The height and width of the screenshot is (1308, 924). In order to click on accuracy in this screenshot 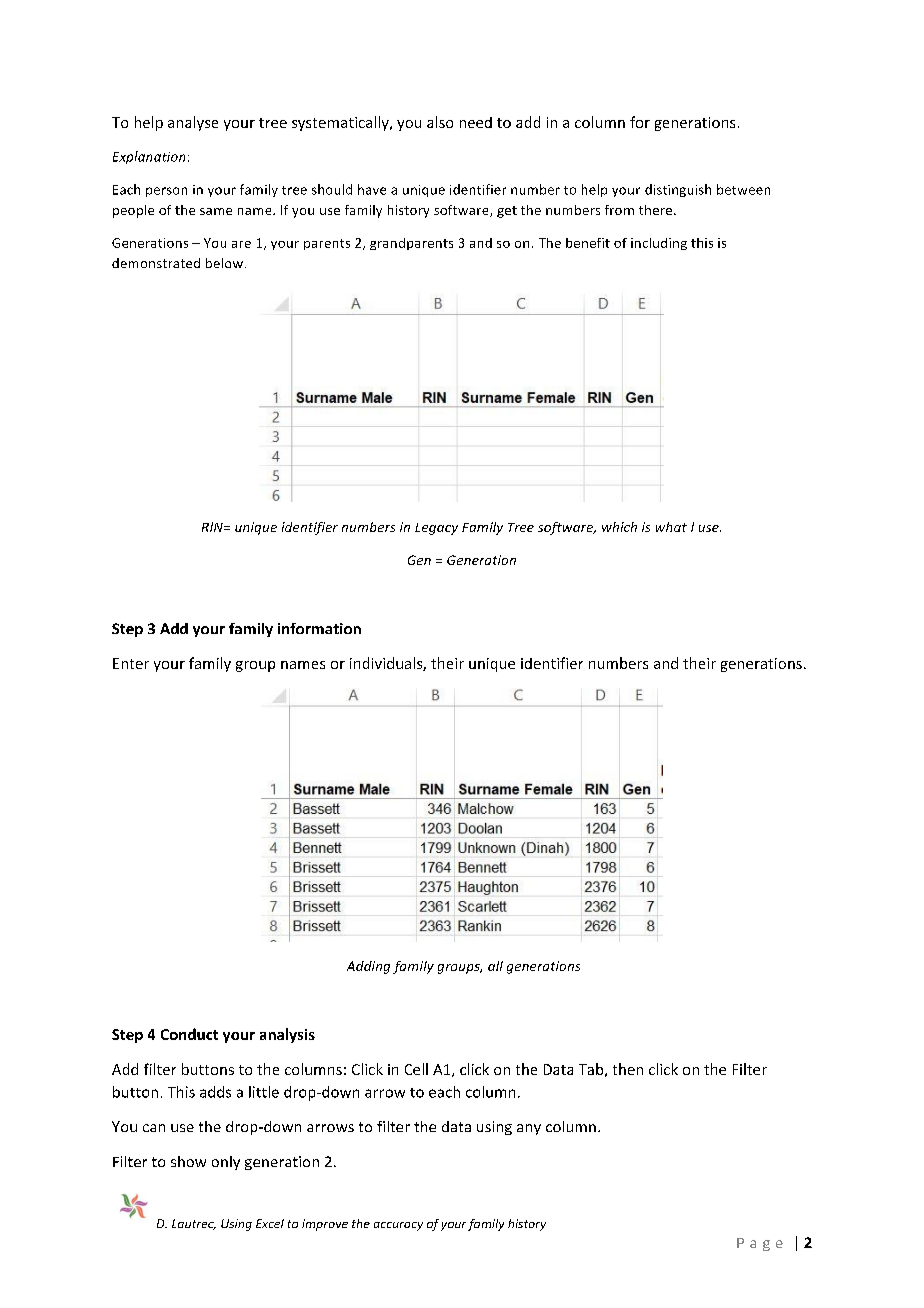, I will do `click(398, 1226)`.
